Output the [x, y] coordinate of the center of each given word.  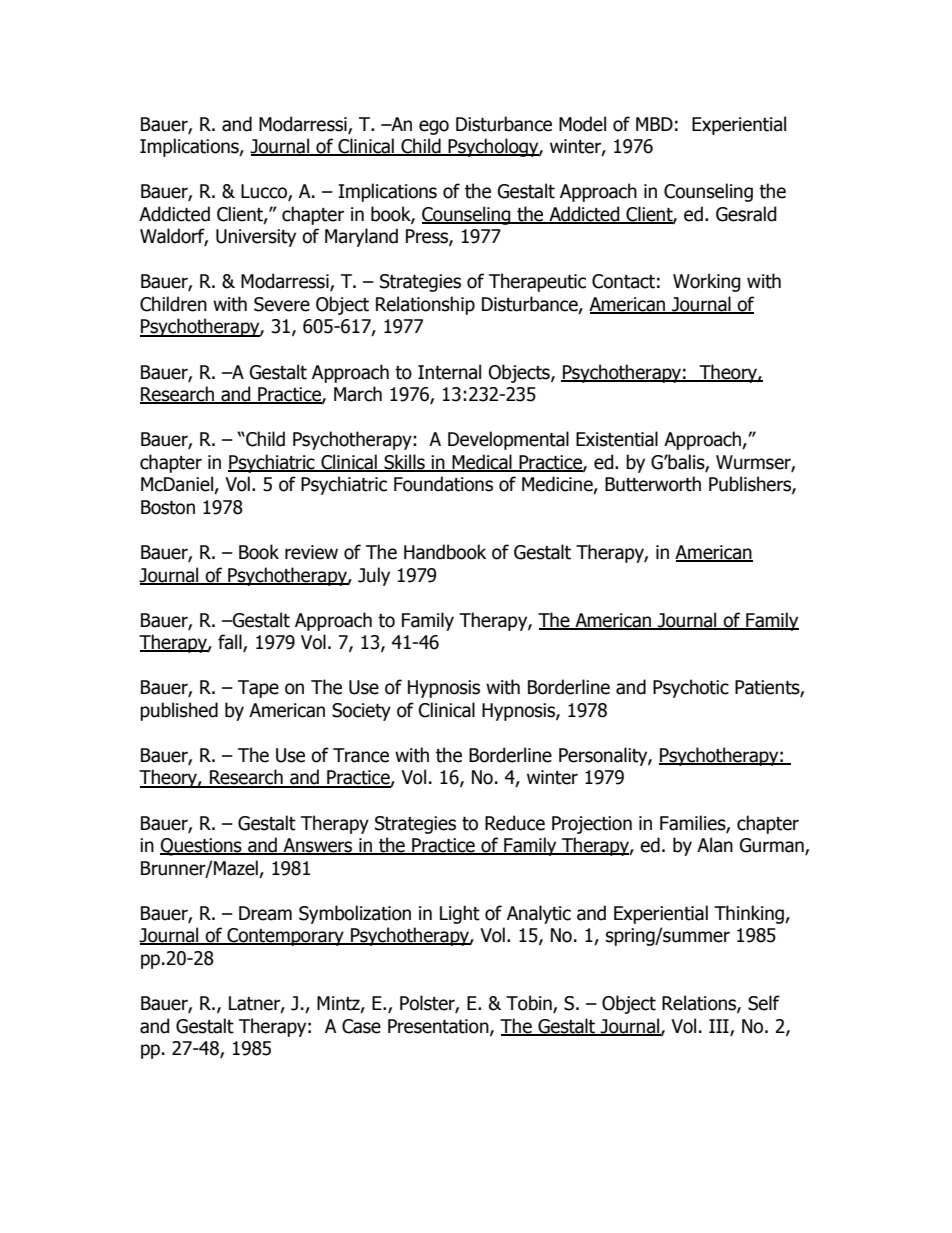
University [256, 238]
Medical [482, 463]
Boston [168, 507]
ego [434, 127]
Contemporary [285, 937]
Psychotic [691, 688]
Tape [258, 689]
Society [361, 712]
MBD [654, 124]
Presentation [439, 1027]
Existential [617, 439]
